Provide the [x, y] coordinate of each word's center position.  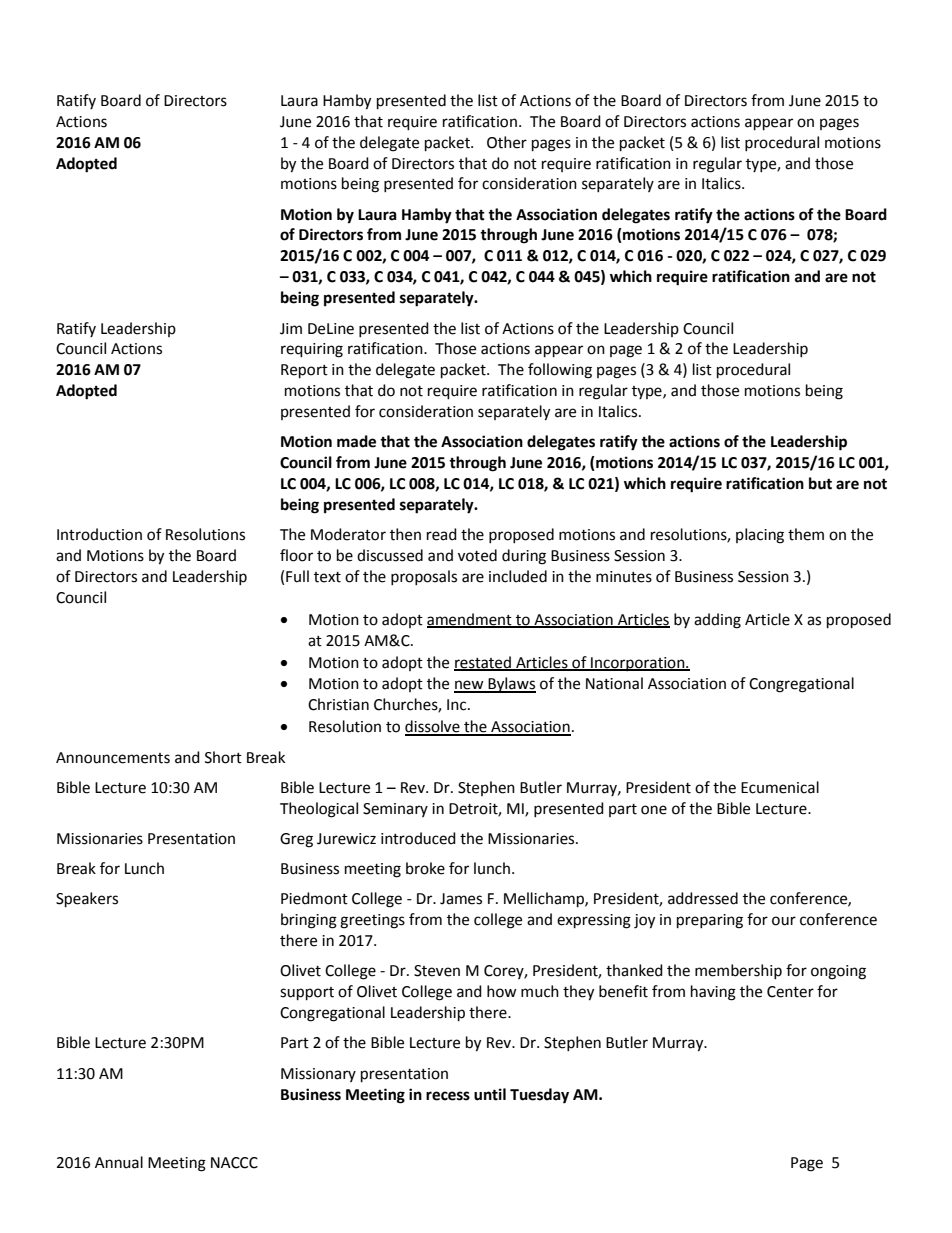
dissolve [433, 727]
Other [507, 142]
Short [223, 757]
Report [304, 371]
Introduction [99, 534]
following [560, 371]
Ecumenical [780, 787]
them [806, 534]
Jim [291, 329]
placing [760, 536]
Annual [119, 1162]
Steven [437, 971]
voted [477, 555]
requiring [312, 350]
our [784, 921]
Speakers [87, 900]
